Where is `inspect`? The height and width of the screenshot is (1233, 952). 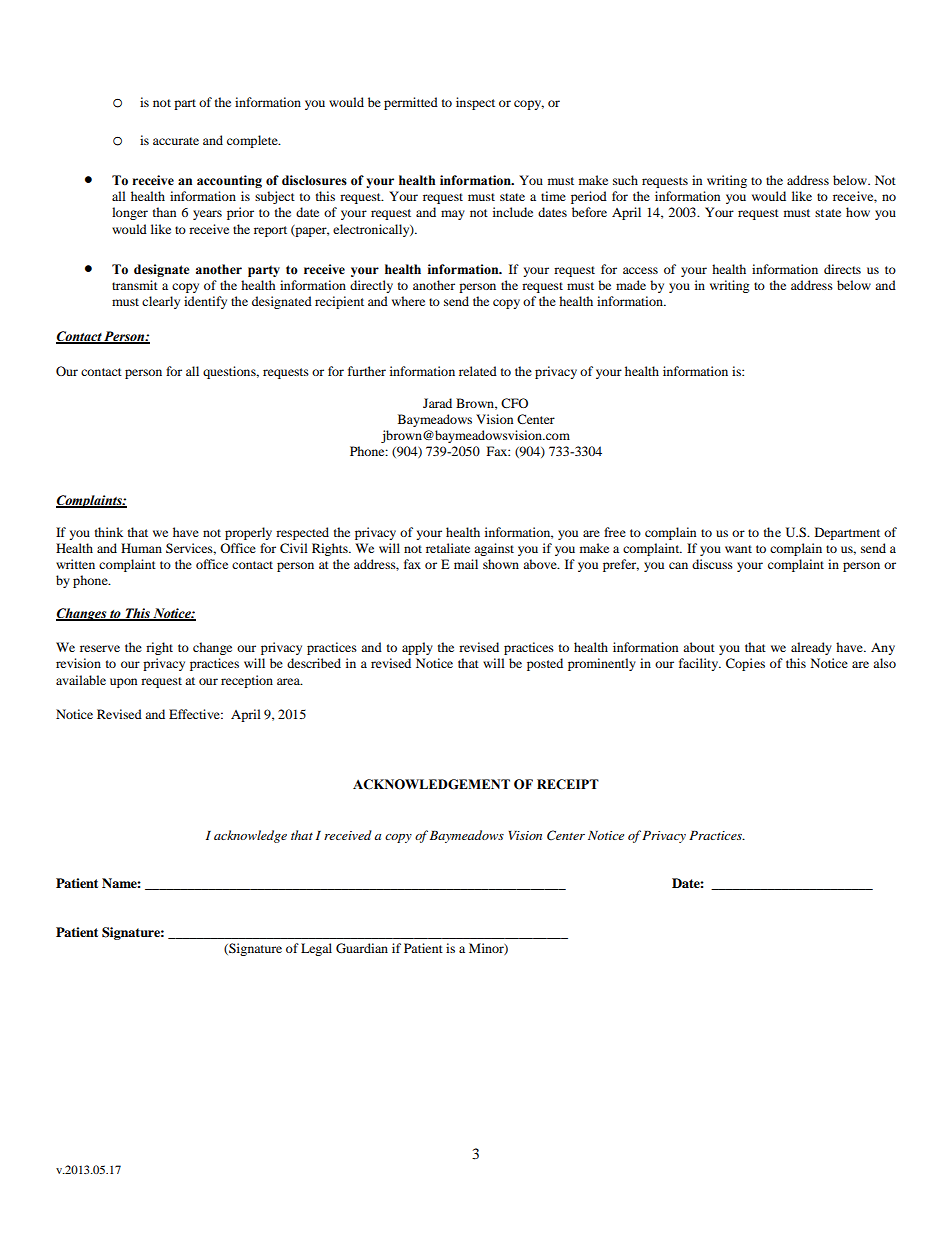
inspect is located at coordinates (475, 103).
